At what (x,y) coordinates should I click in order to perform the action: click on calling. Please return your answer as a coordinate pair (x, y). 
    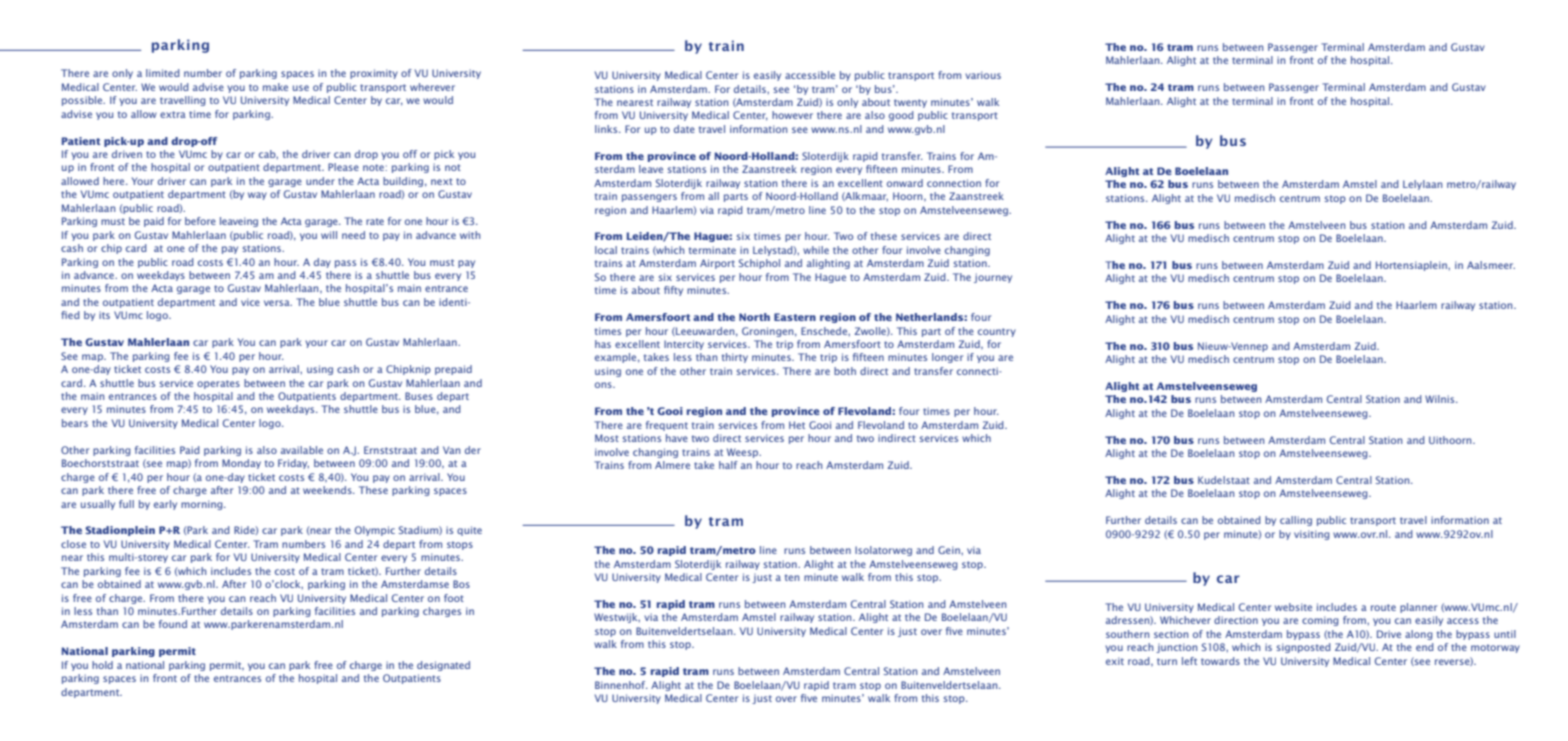
    Looking at the image, I should click on (1296, 521).
